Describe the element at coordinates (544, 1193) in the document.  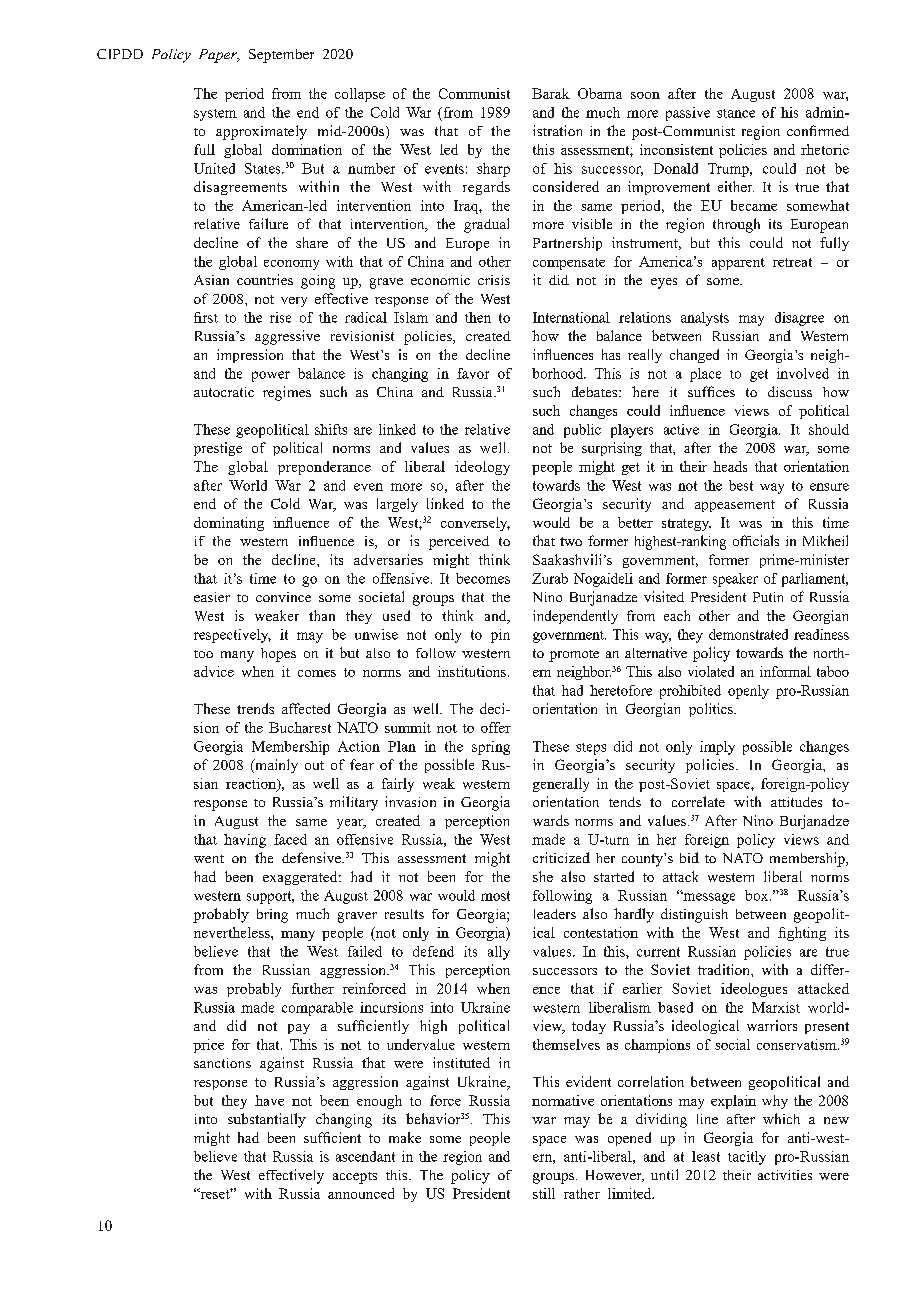
I see `still` at that location.
